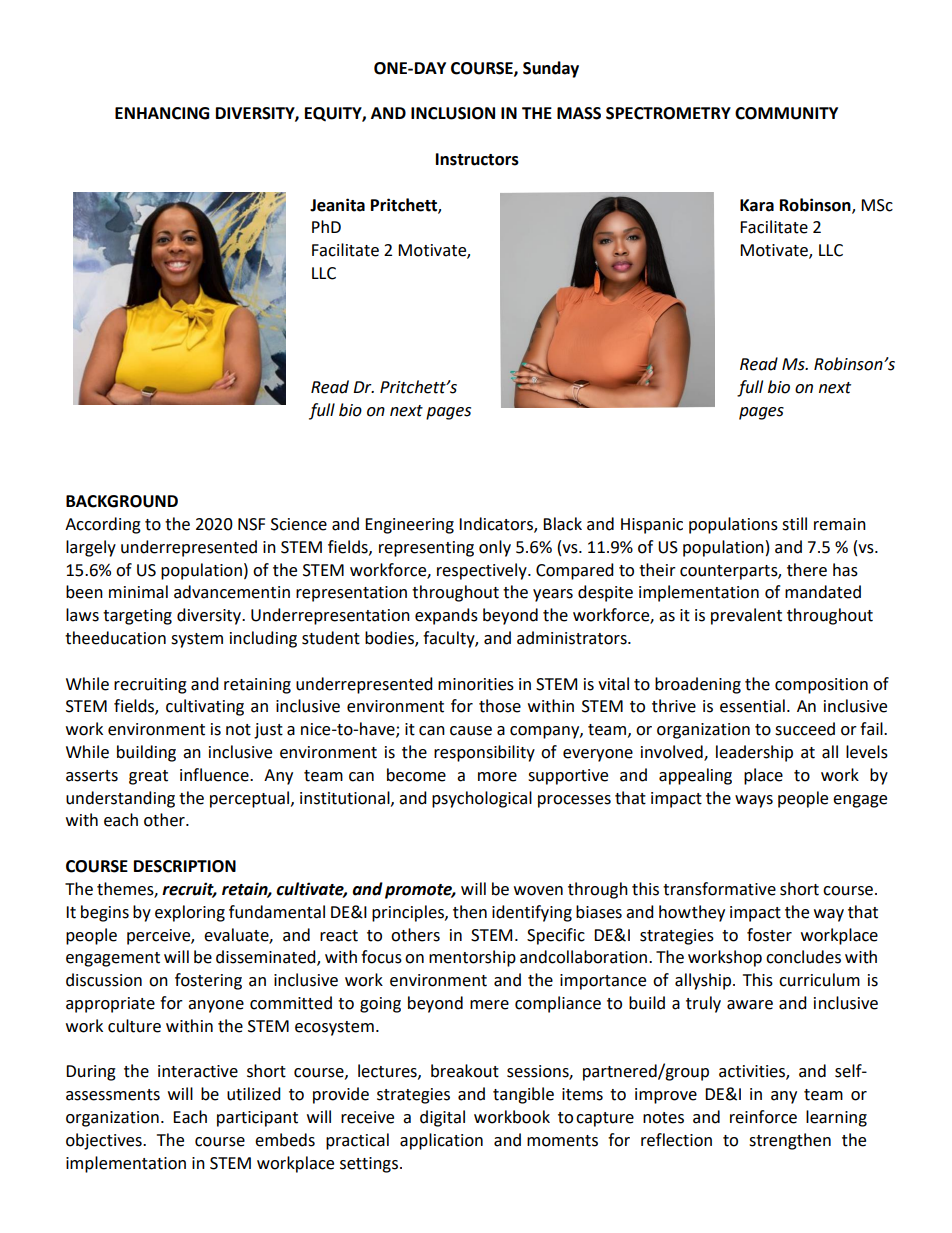 The width and height of the image is (952, 1233). Describe the element at coordinates (719, 889) in the image. I see `transformative` at that location.
